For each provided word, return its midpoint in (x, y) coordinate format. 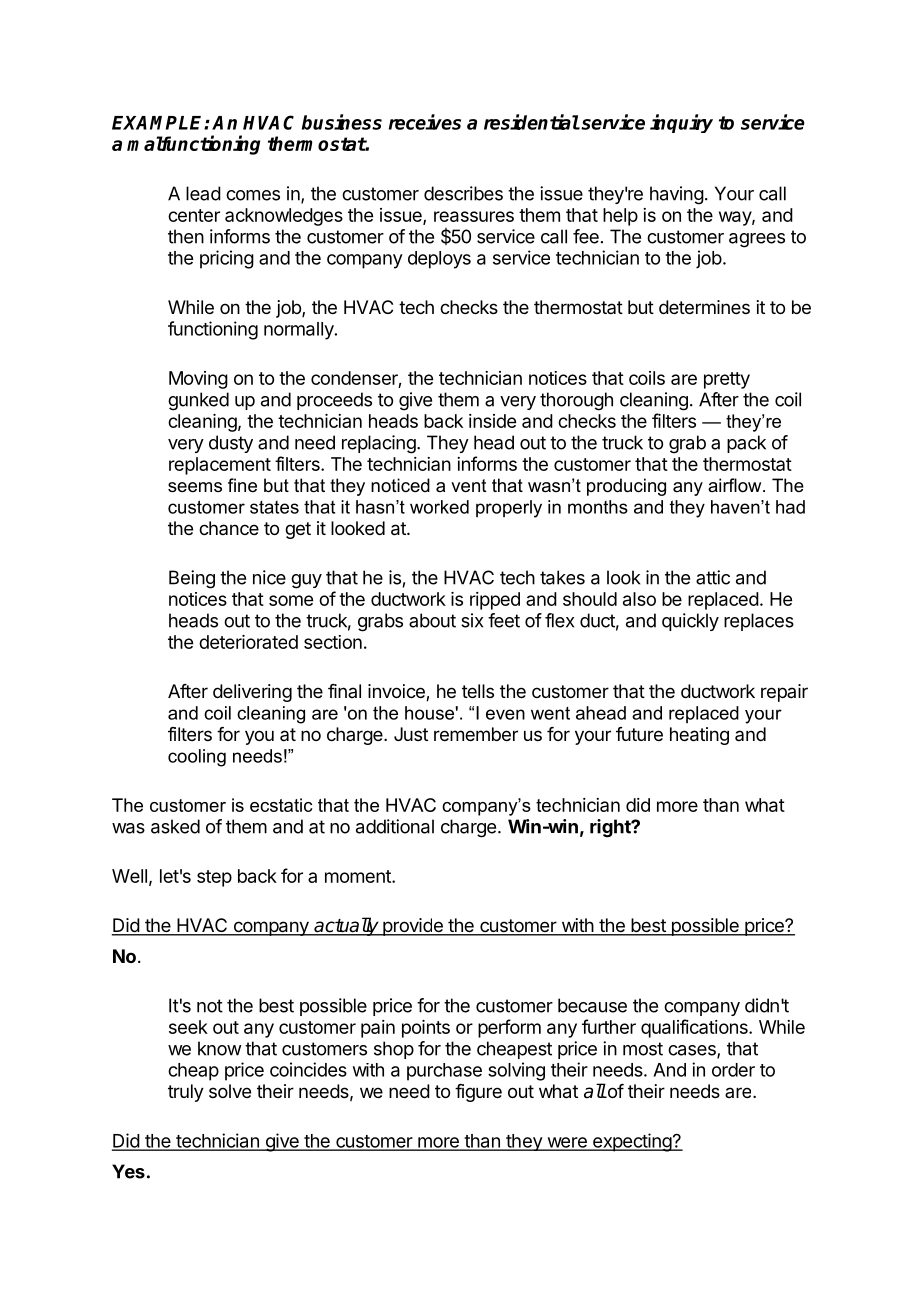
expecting (632, 1142)
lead (203, 193)
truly (186, 1093)
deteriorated (248, 642)
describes (463, 193)
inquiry (681, 123)
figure (478, 1093)
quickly (690, 622)
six (472, 620)
